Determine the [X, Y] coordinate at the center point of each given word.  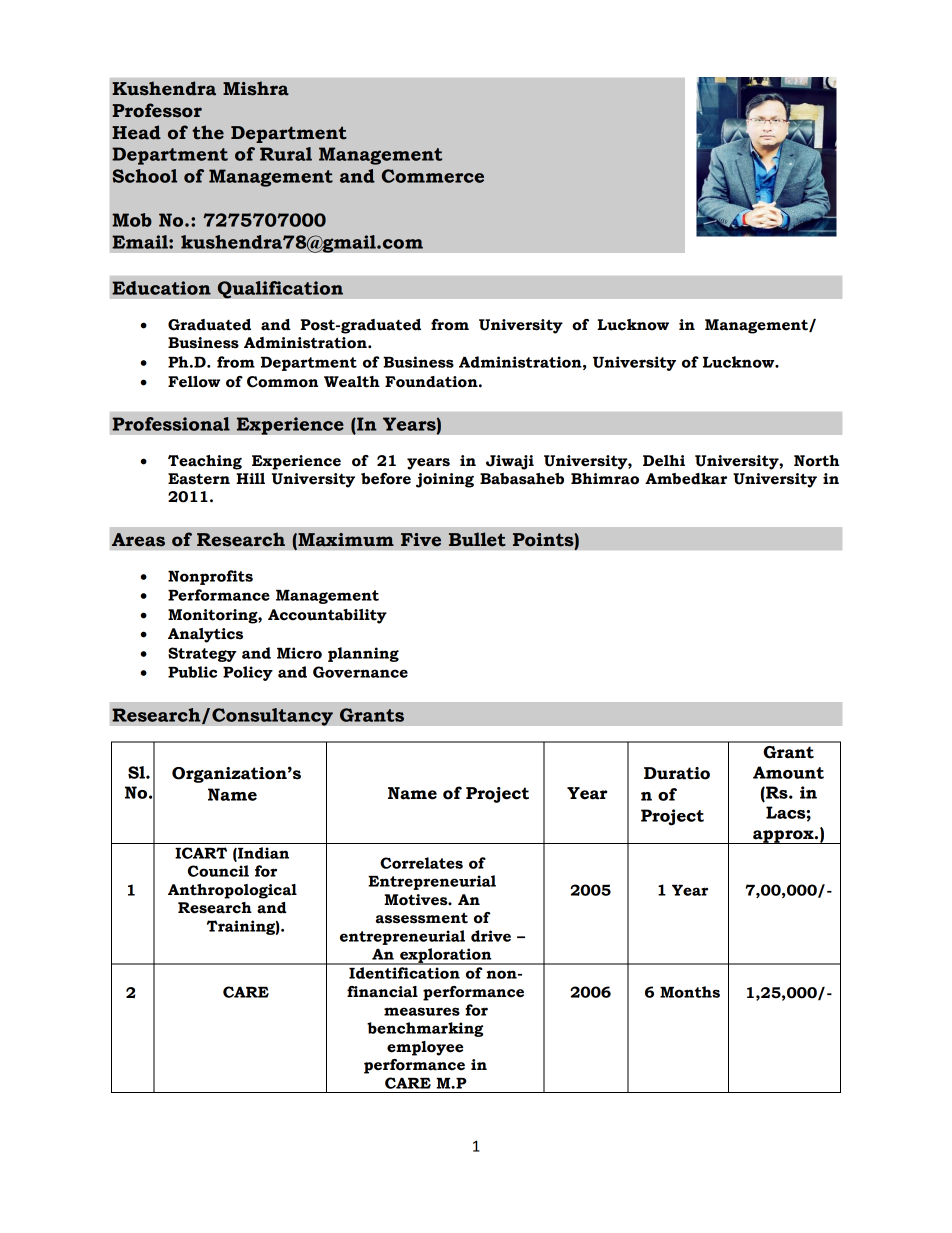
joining [445, 480]
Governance [360, 672]
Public [192, 672]
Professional [171, 424]
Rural [286, 154]
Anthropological [232, 891]
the [208, 132]
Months [690, 992]
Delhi [664, 461]
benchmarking [425, 1029]
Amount [788, 772]
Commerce [433, 176]
